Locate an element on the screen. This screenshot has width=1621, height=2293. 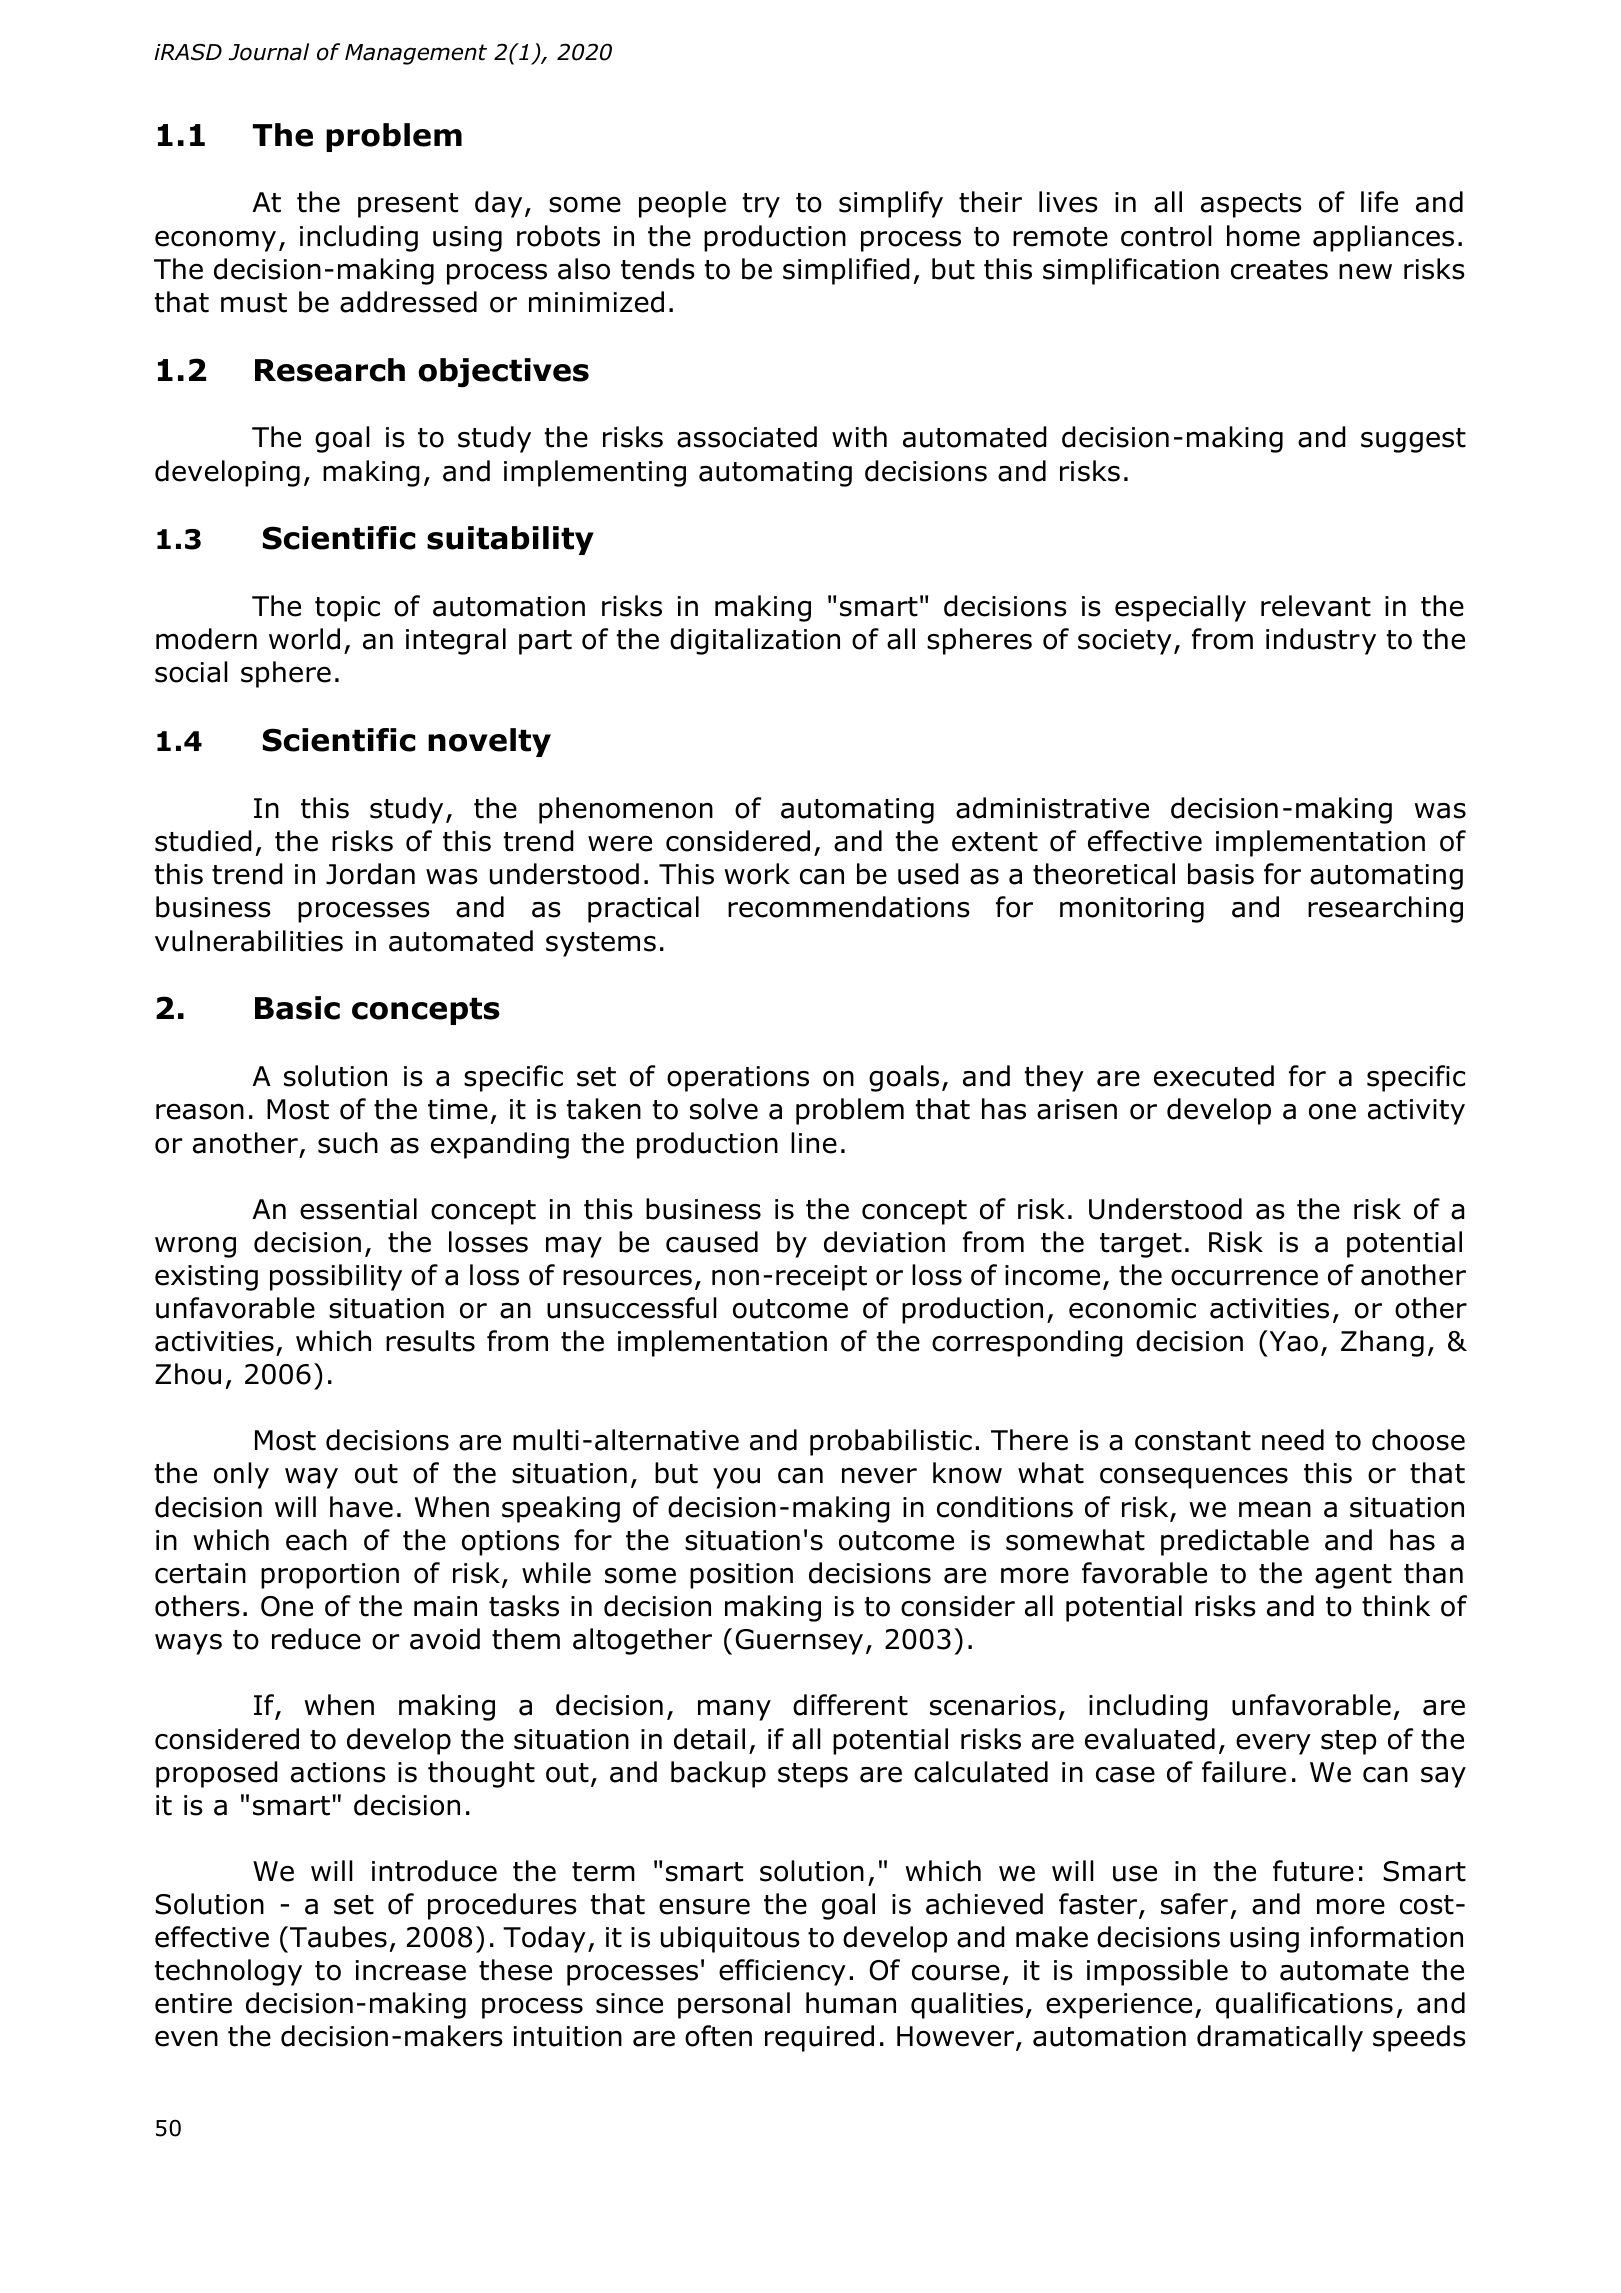
simplify is located at coordinates (891, 204).
